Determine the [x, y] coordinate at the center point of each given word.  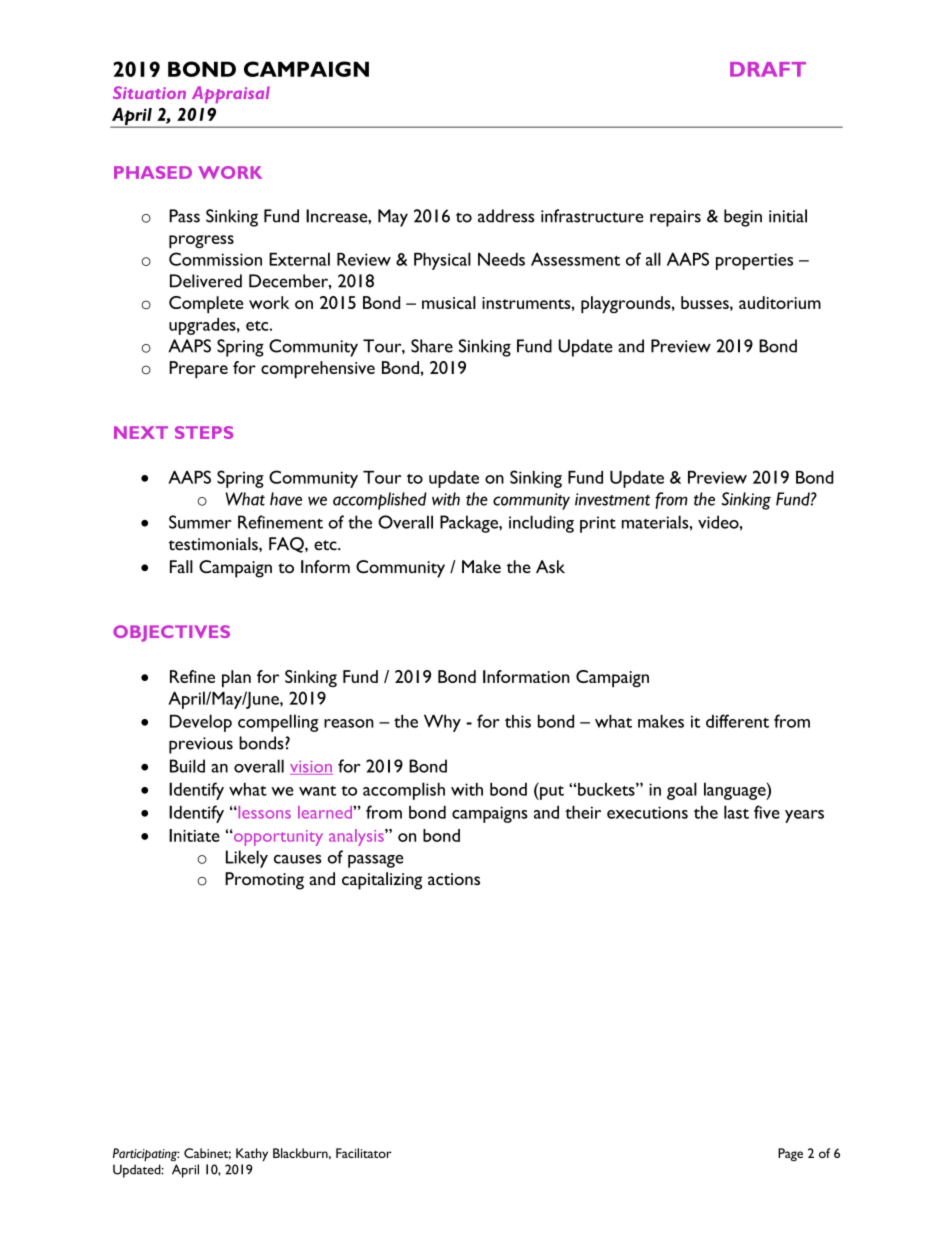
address [506, 216]
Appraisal [231, 94]
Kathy [252, 1154]
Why [442, 723]
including [541, 524]
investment [612, 499]
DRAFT [768, 69]
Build [187, 766]
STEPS [204, 432]
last [736, 812]
